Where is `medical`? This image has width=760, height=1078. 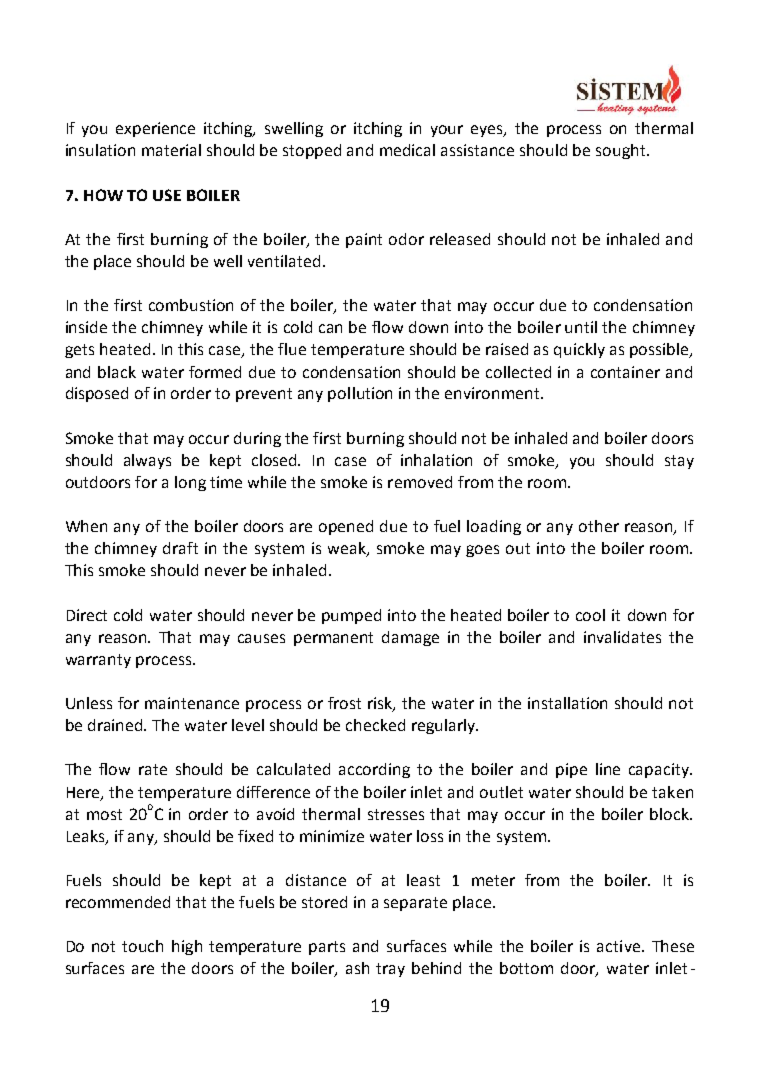 medical is located at coordinates (407, 150).
